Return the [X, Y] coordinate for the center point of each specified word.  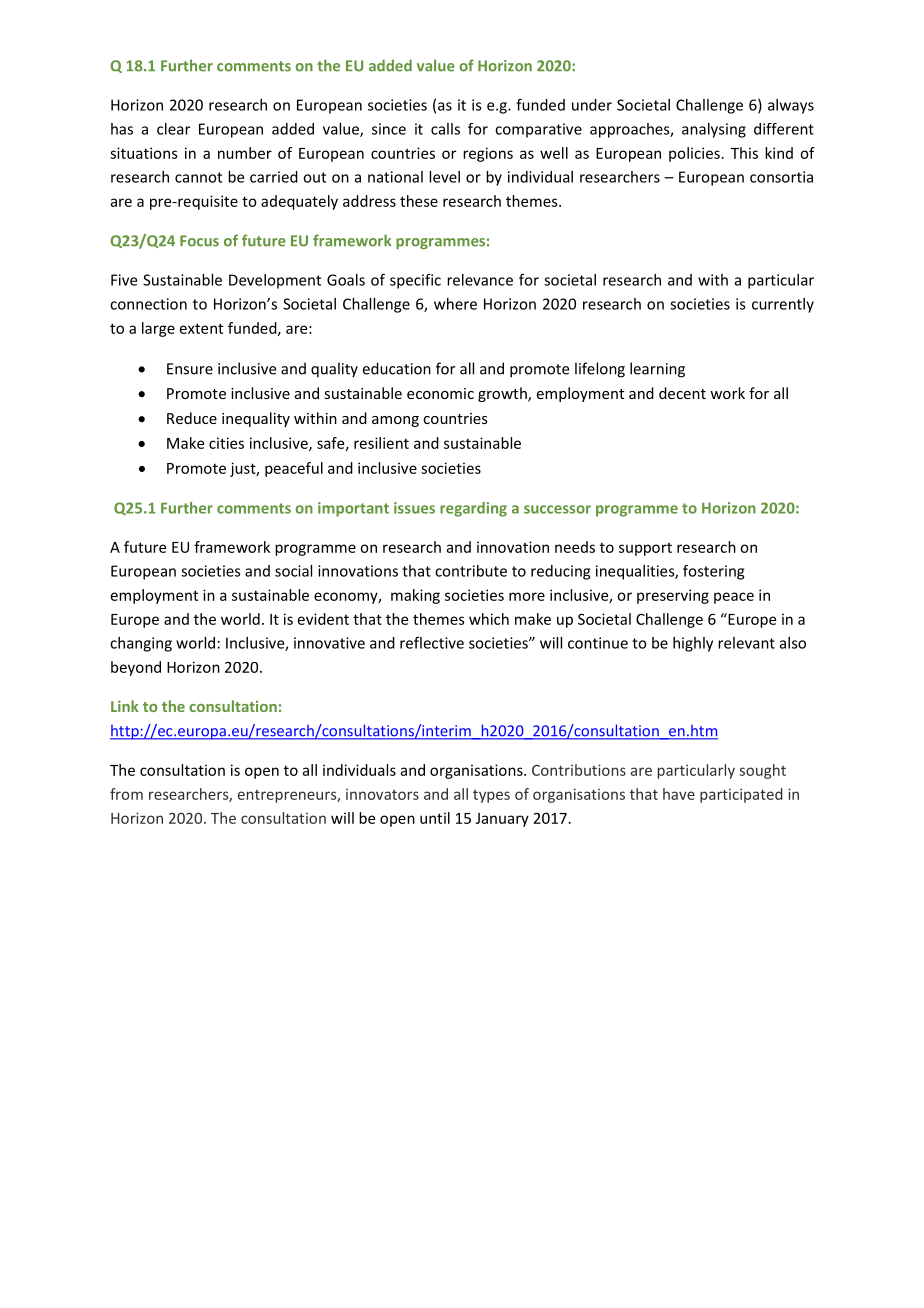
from [126, 794]
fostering [713, 572]
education [397, 368]
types [491, 796]
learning [657, 370]
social [293, 571]
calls [445, 129]
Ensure [190, 369]
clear [173, 129]
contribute [471, 571]
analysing [714, 130]
